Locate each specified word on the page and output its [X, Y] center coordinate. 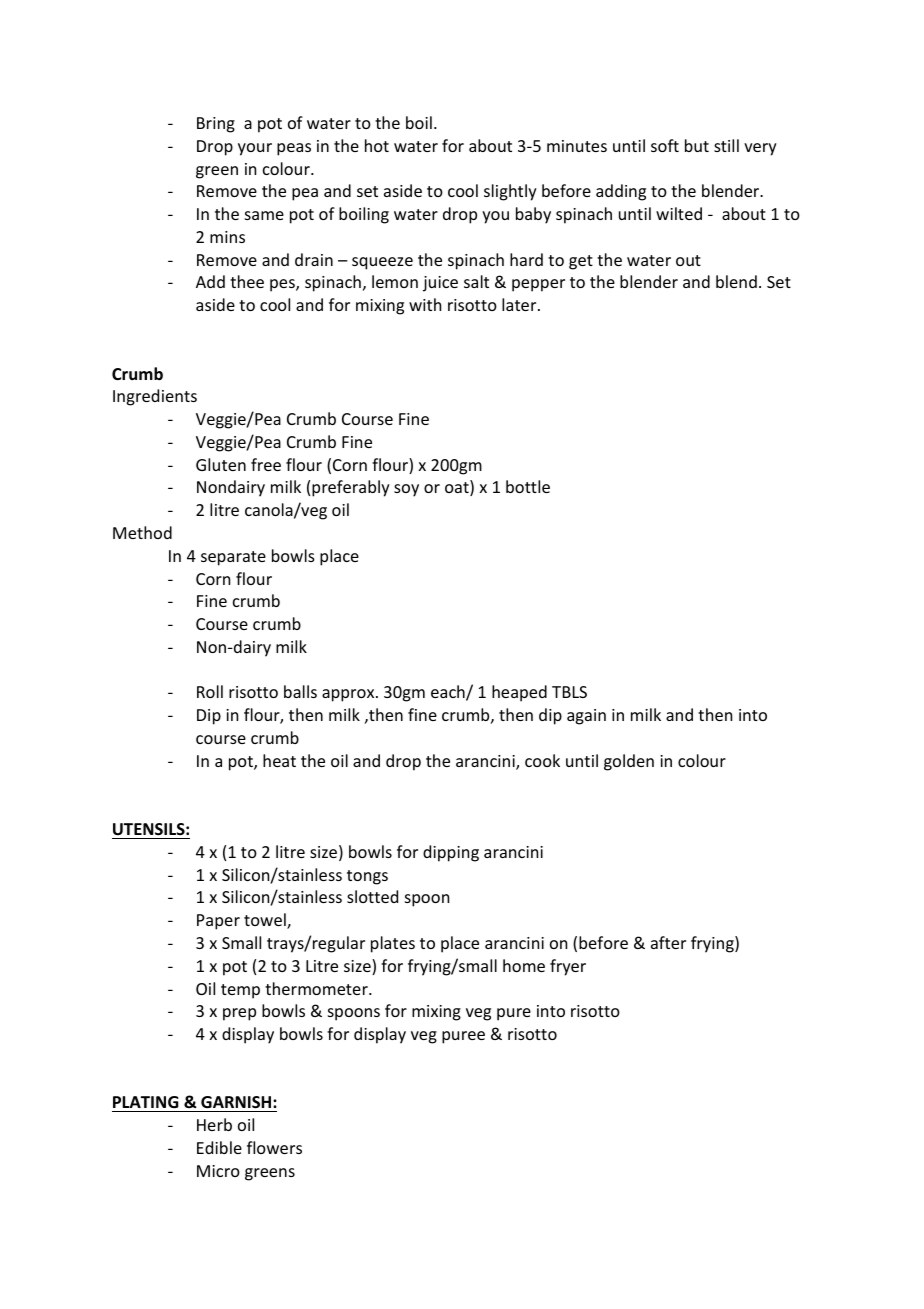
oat [458, 489]
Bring [216, 125]
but [697, 145]
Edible [219, 1147]
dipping [451, 853]
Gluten [221, 464]
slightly [510, 192]
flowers [274, 1147]
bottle [528, 486]
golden [629, 762]
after [668, 942]
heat [279, 760]
